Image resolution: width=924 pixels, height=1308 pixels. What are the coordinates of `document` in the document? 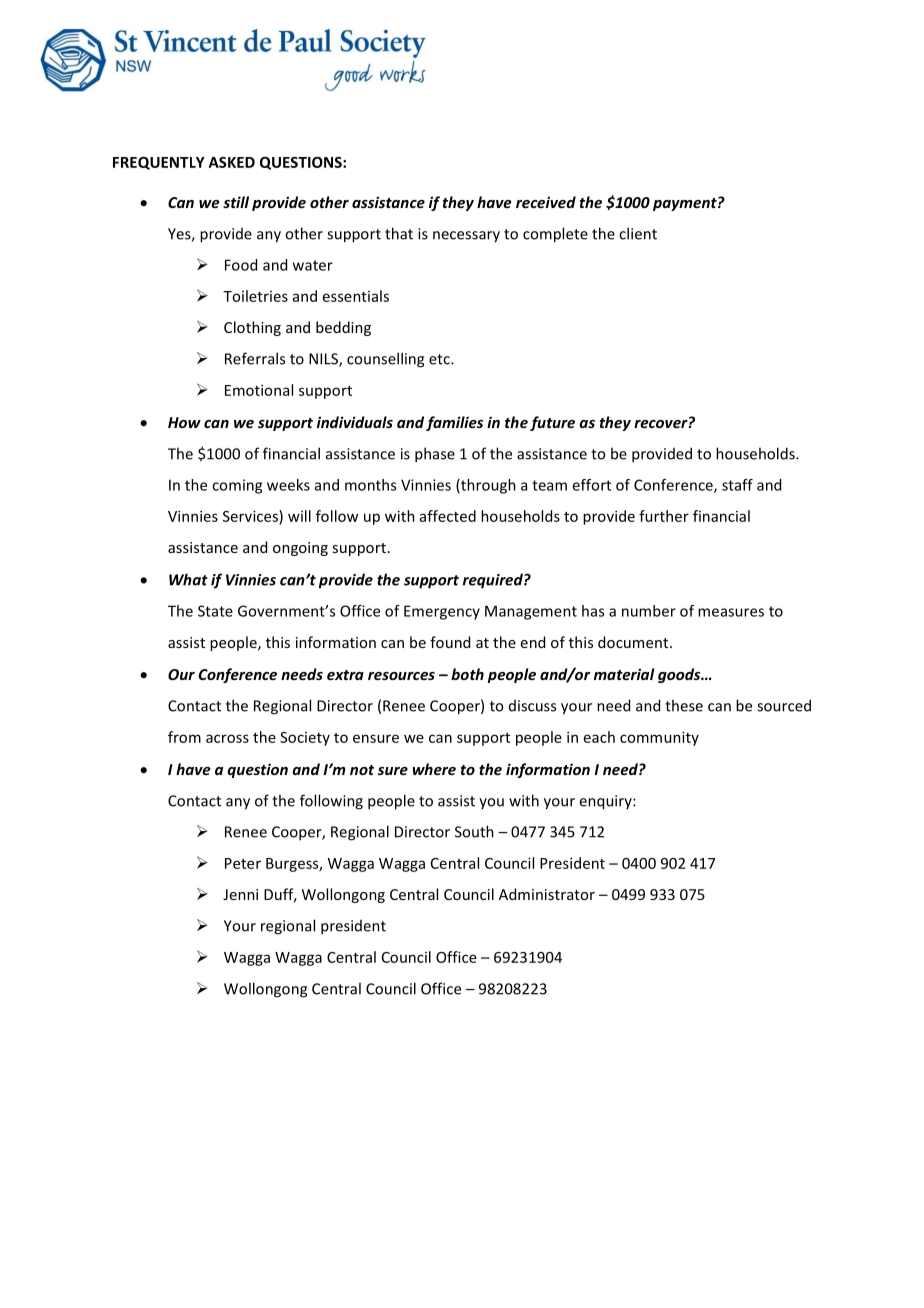 It's located at (634, 642).
